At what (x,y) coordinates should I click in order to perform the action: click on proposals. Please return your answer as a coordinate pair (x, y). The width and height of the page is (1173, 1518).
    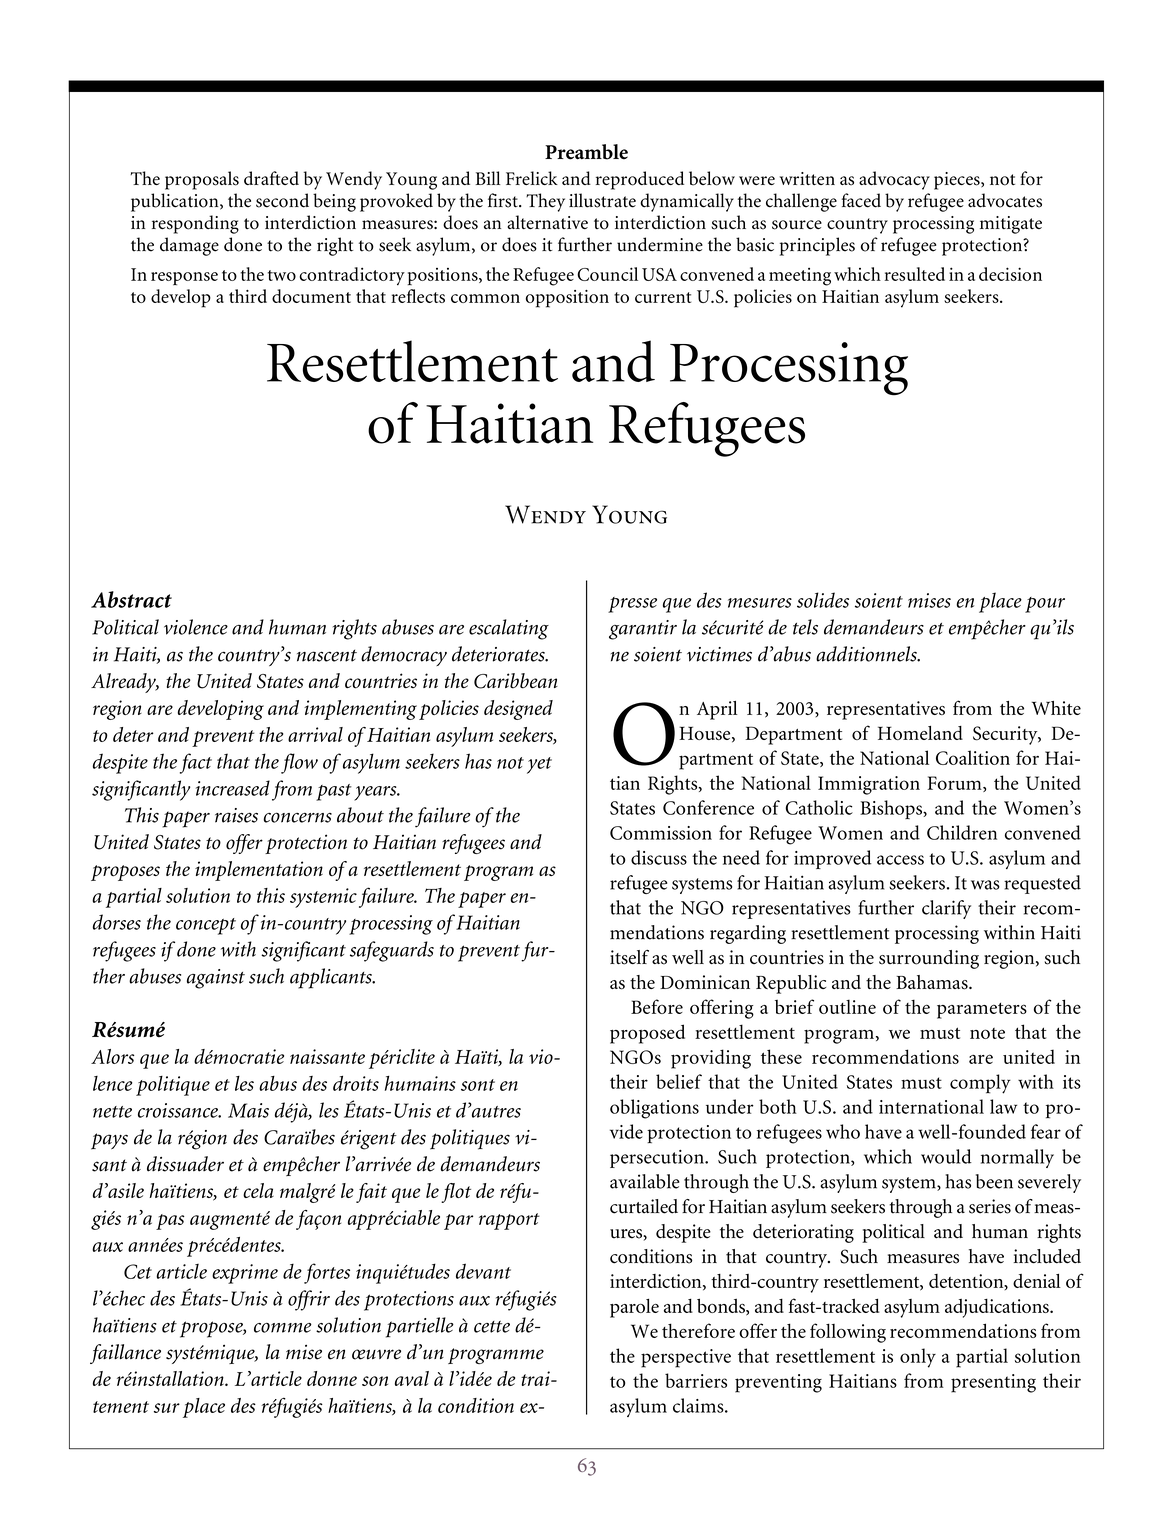
    Looking at the image, I should click on (202, 180).
